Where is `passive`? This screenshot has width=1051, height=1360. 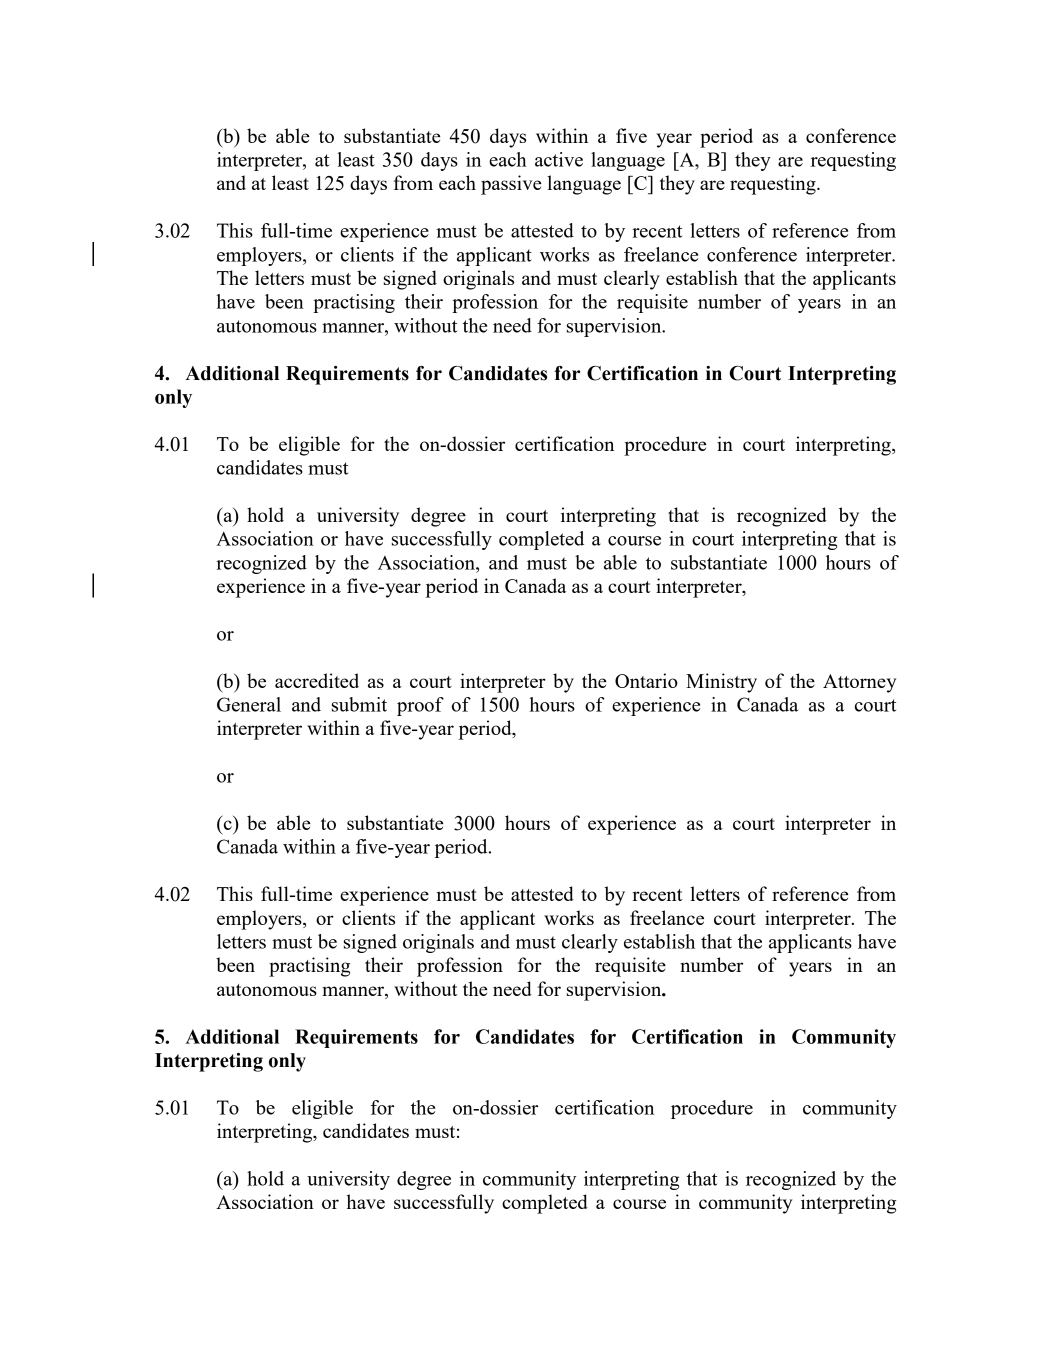 passive is located at coordinates (511, 185).
